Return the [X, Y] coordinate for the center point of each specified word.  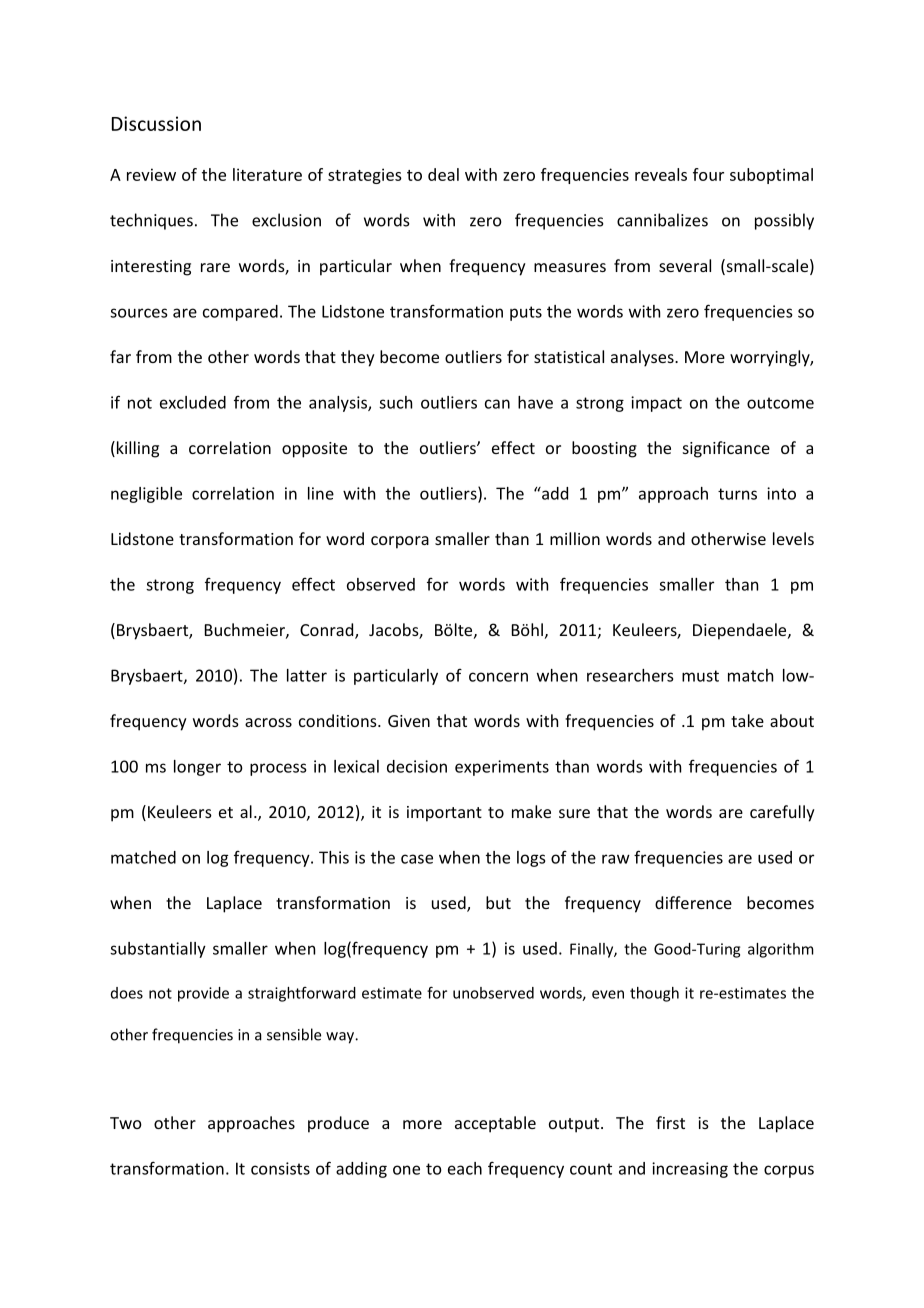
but [498, 902]
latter [307, 675]
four [708, 174]
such [395, 402]
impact [656, 404]
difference [693, 902]
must [700, 676]
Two [126, 1123]
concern [498, 677]
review [151, 174]
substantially [158, 950]
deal [443, 174]
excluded [193, 402]
